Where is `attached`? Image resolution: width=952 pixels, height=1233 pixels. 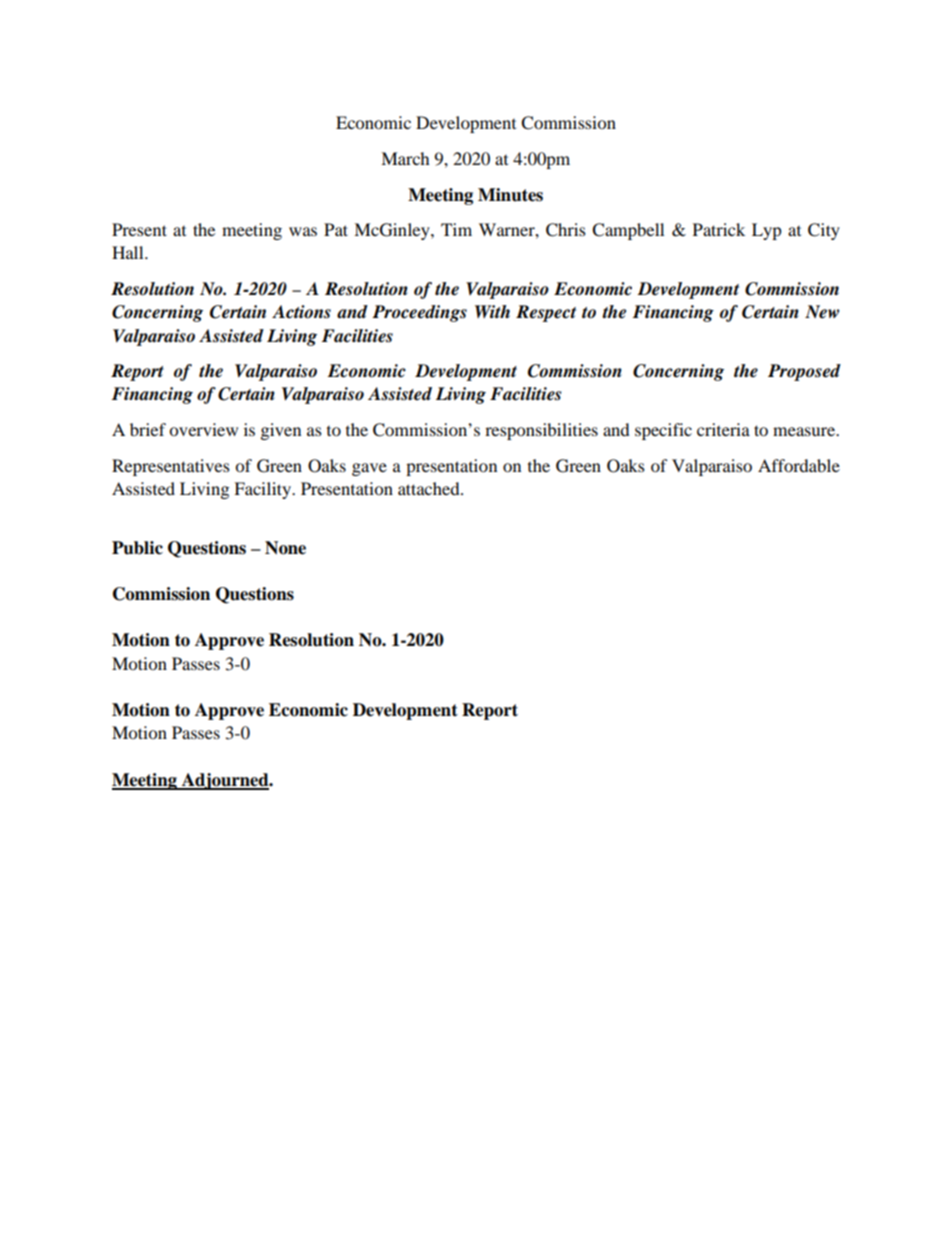 attached is located at coordinates (430, 488).
